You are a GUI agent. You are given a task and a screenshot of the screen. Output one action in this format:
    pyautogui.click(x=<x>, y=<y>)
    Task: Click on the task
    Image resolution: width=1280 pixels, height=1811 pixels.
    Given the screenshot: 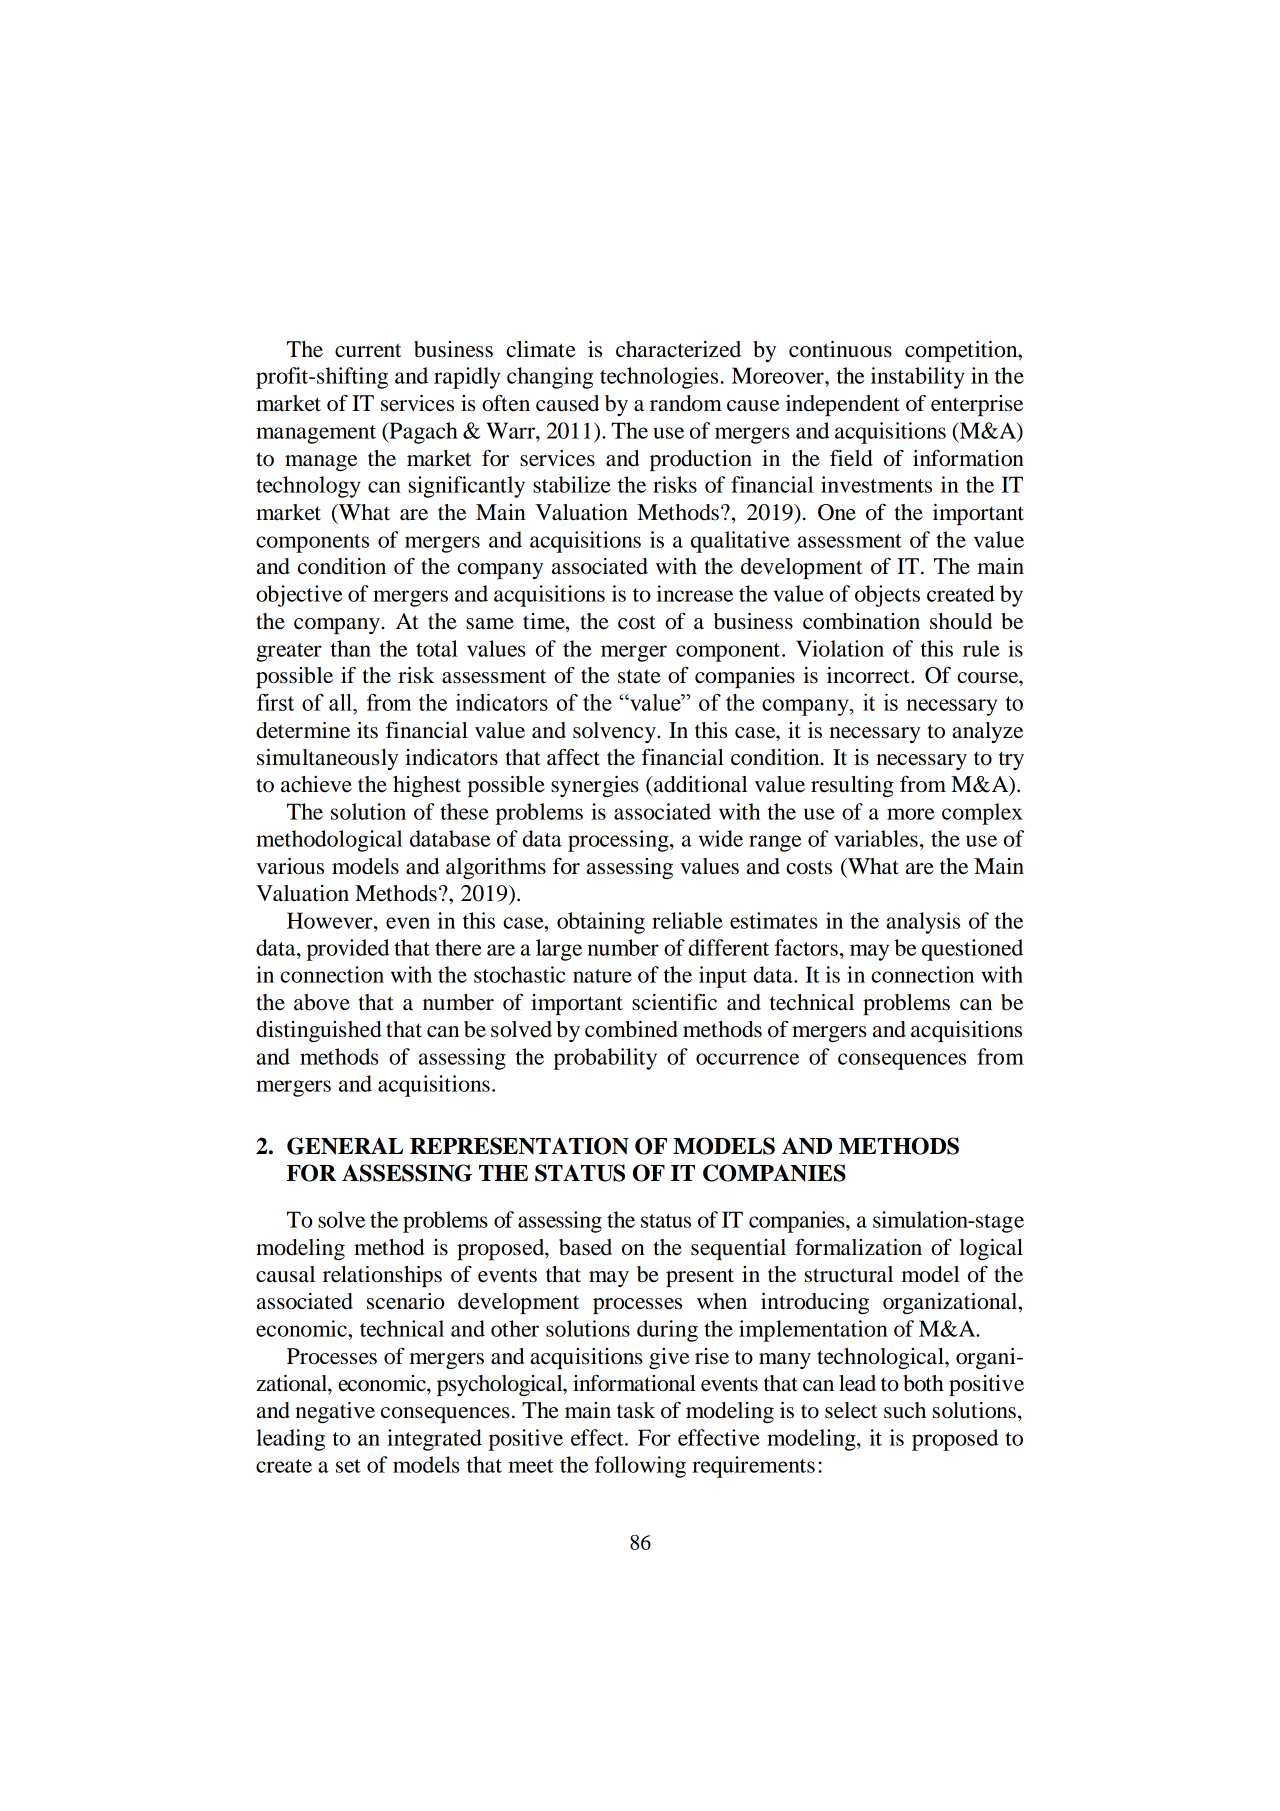 What is the action you would take?
    pyautogui.click(x=636, y=1410)
